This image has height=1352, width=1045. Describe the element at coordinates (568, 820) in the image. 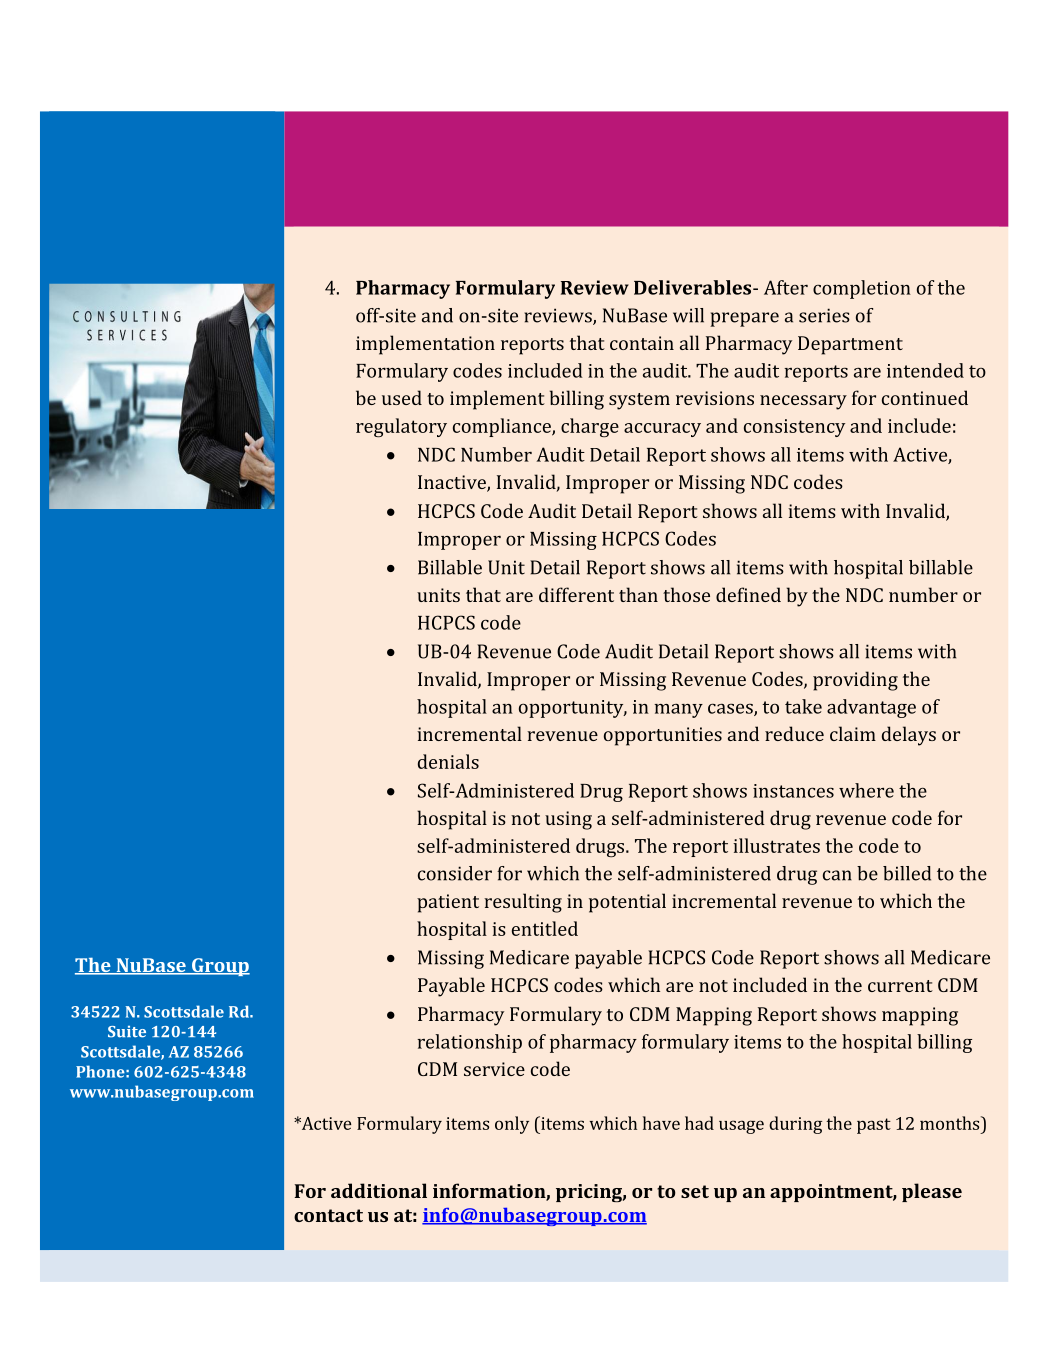

I see `using` at that location.
